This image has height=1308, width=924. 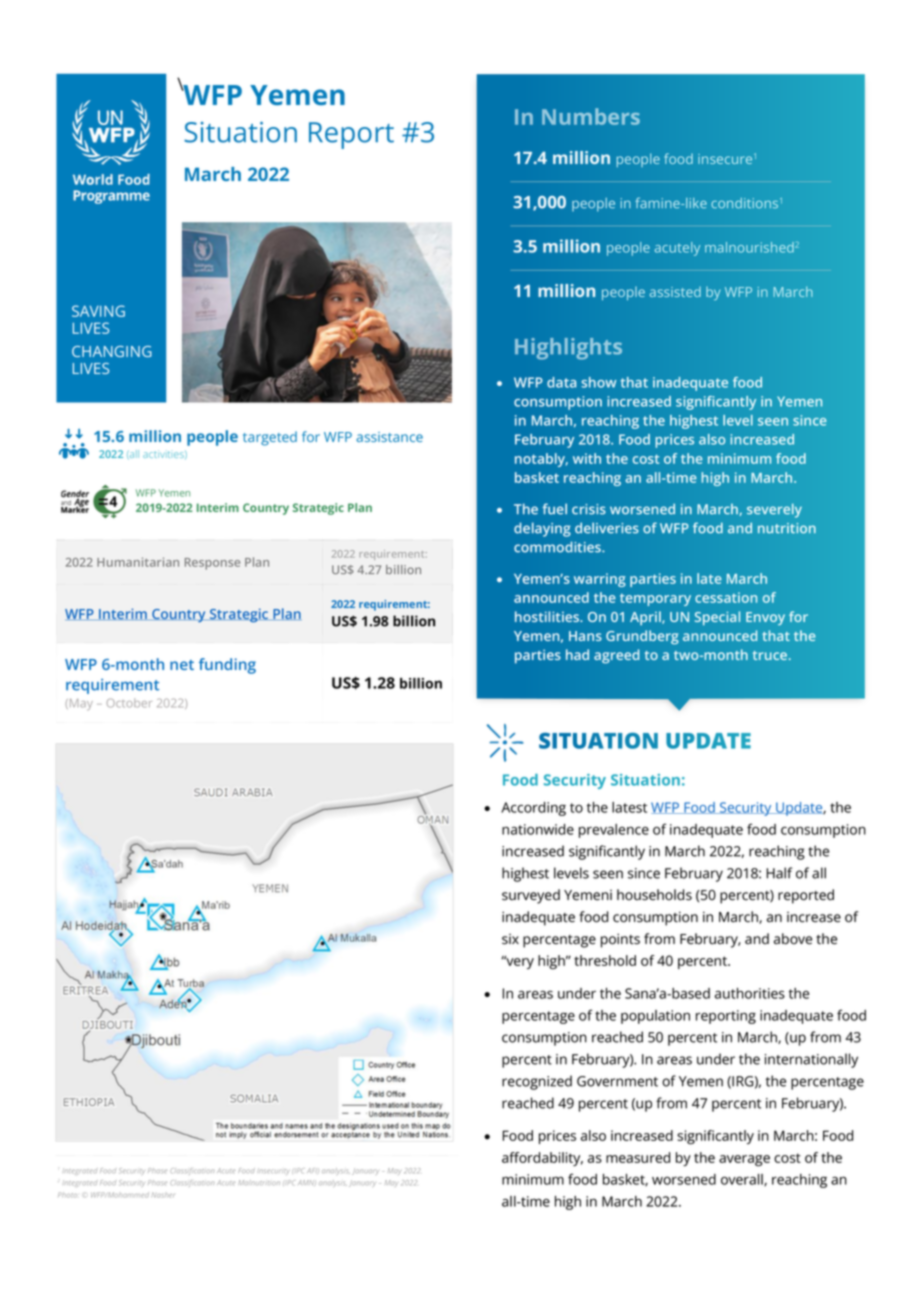 I want to click on data, so click(x=561, y=382).
